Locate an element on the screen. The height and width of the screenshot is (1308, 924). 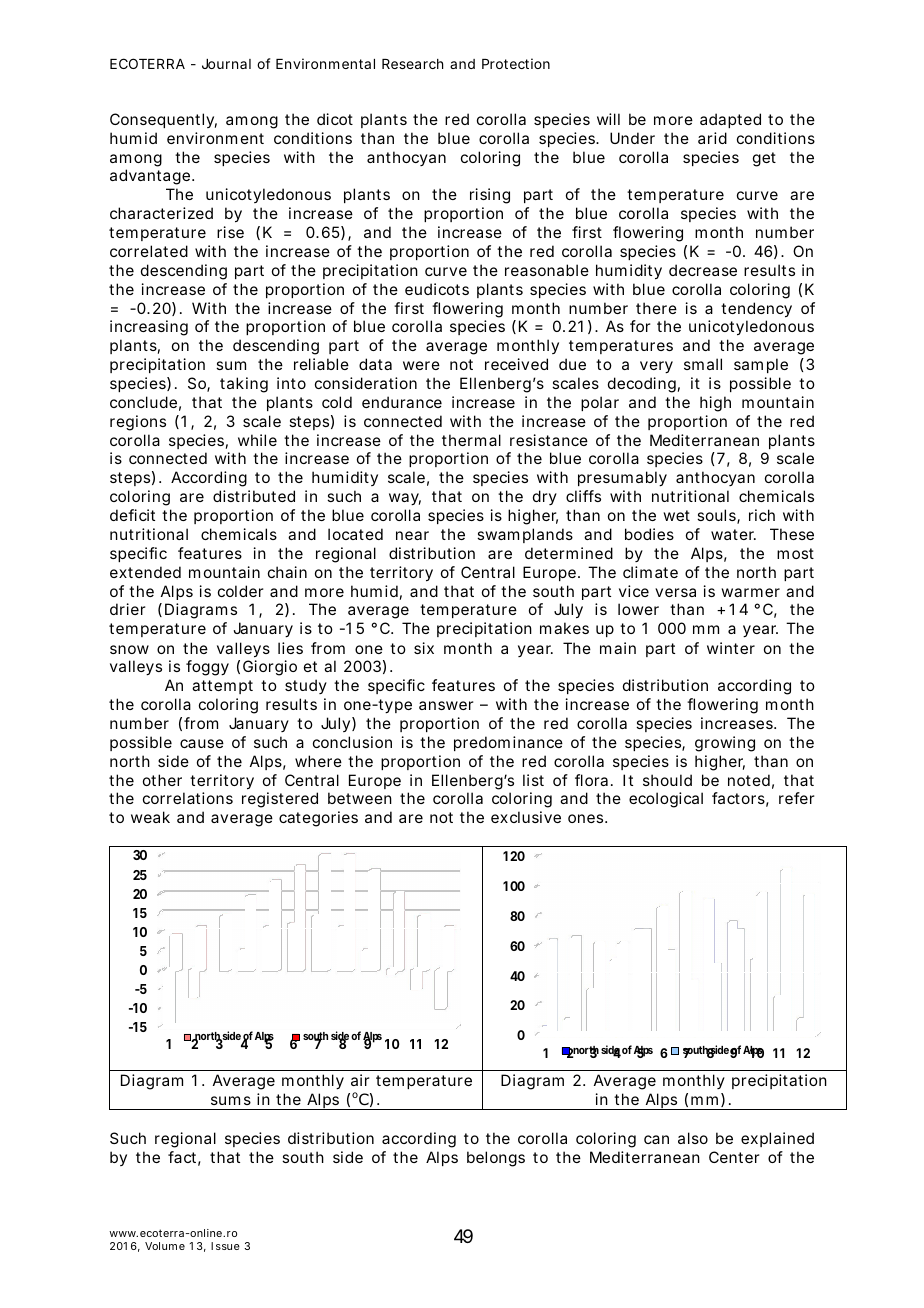
Journal is located at coordinates (226, 64).
